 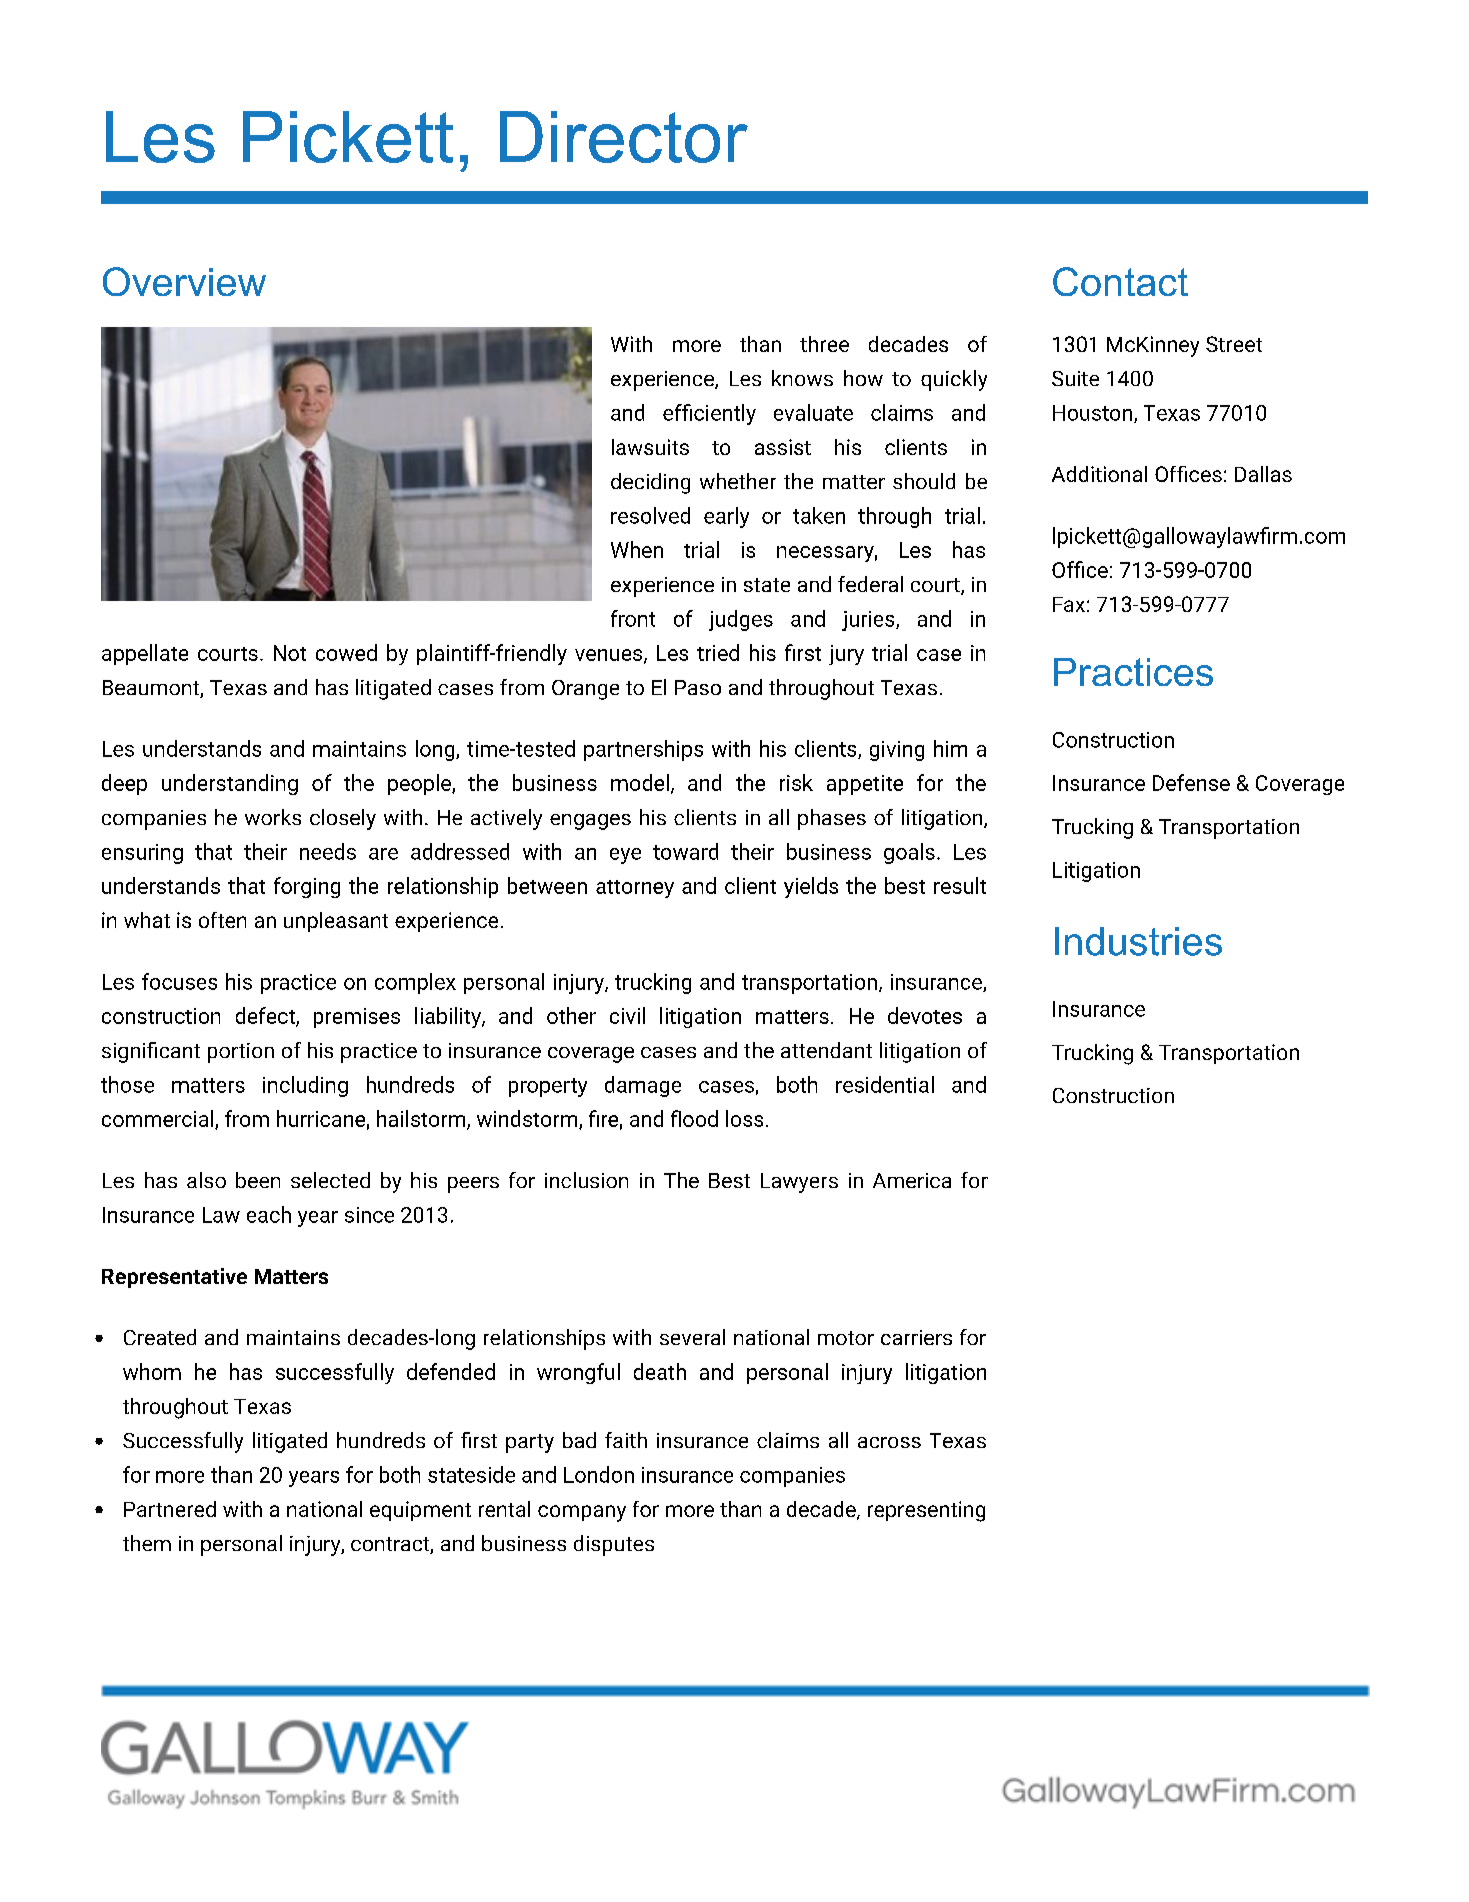 What do you see at coordinates (1120, 281) in the screenshot?
I see `Contact` at bounding box center [1120, 281].
